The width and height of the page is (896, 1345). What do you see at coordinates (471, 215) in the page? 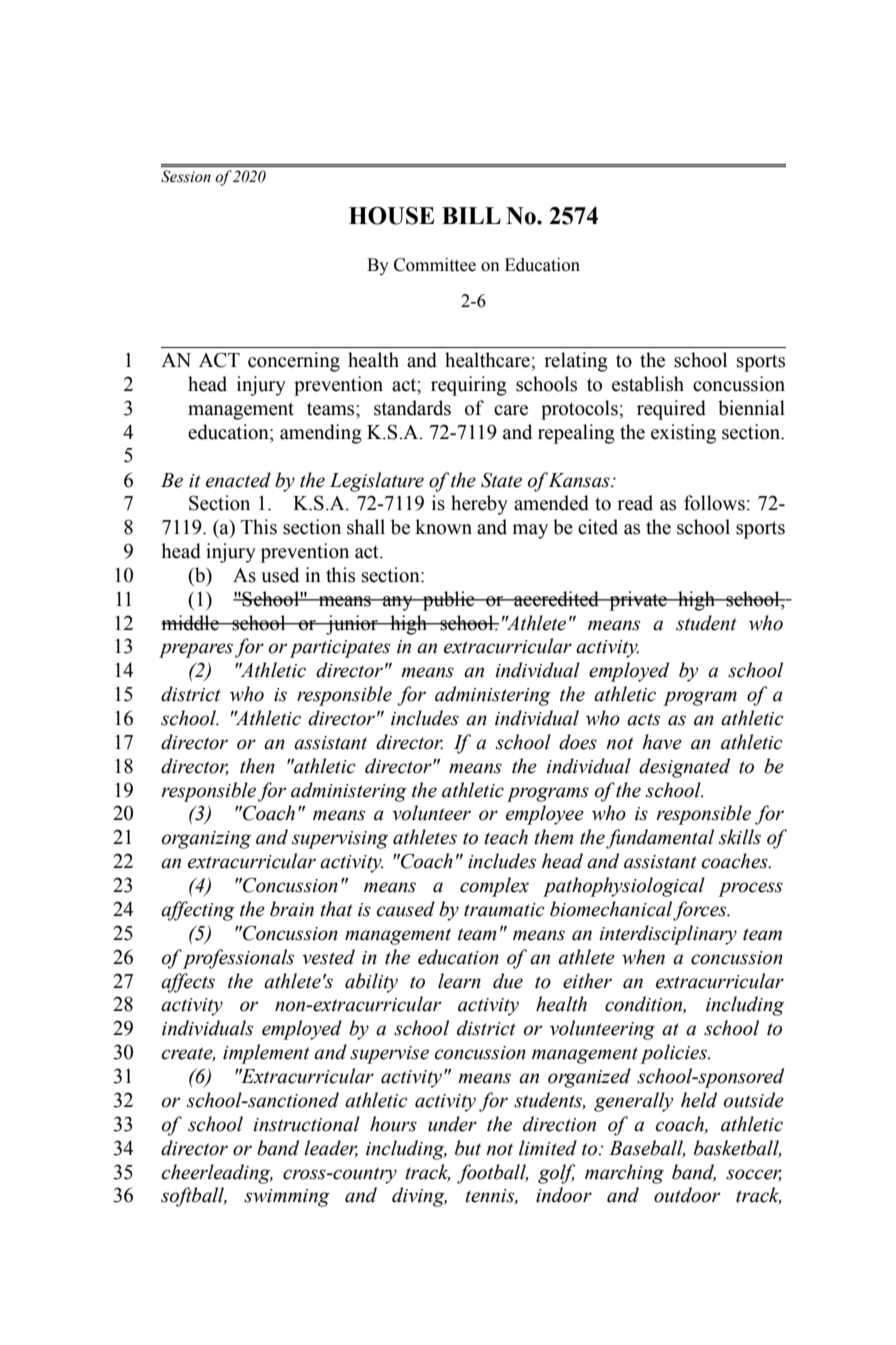
I see `BILL` at bounding box center [471, 215].
